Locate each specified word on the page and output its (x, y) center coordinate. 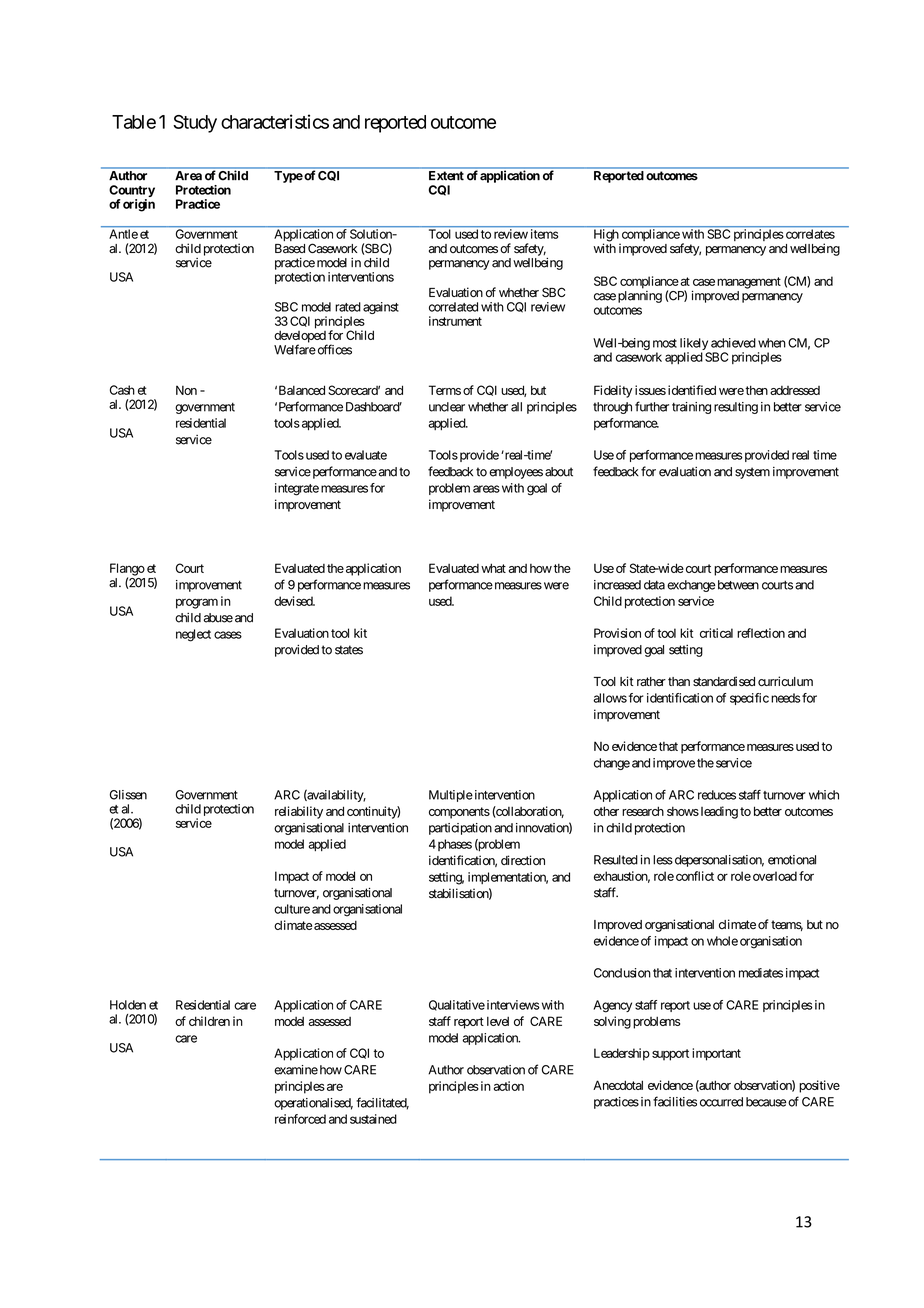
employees (516, 473)
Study (195, 124)
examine (296, 1070)
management (749, 283)
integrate (297, 489)
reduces (717, 795)
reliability (299, 812)
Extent (446, 175)
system (752, 473)
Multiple (451, 796)
